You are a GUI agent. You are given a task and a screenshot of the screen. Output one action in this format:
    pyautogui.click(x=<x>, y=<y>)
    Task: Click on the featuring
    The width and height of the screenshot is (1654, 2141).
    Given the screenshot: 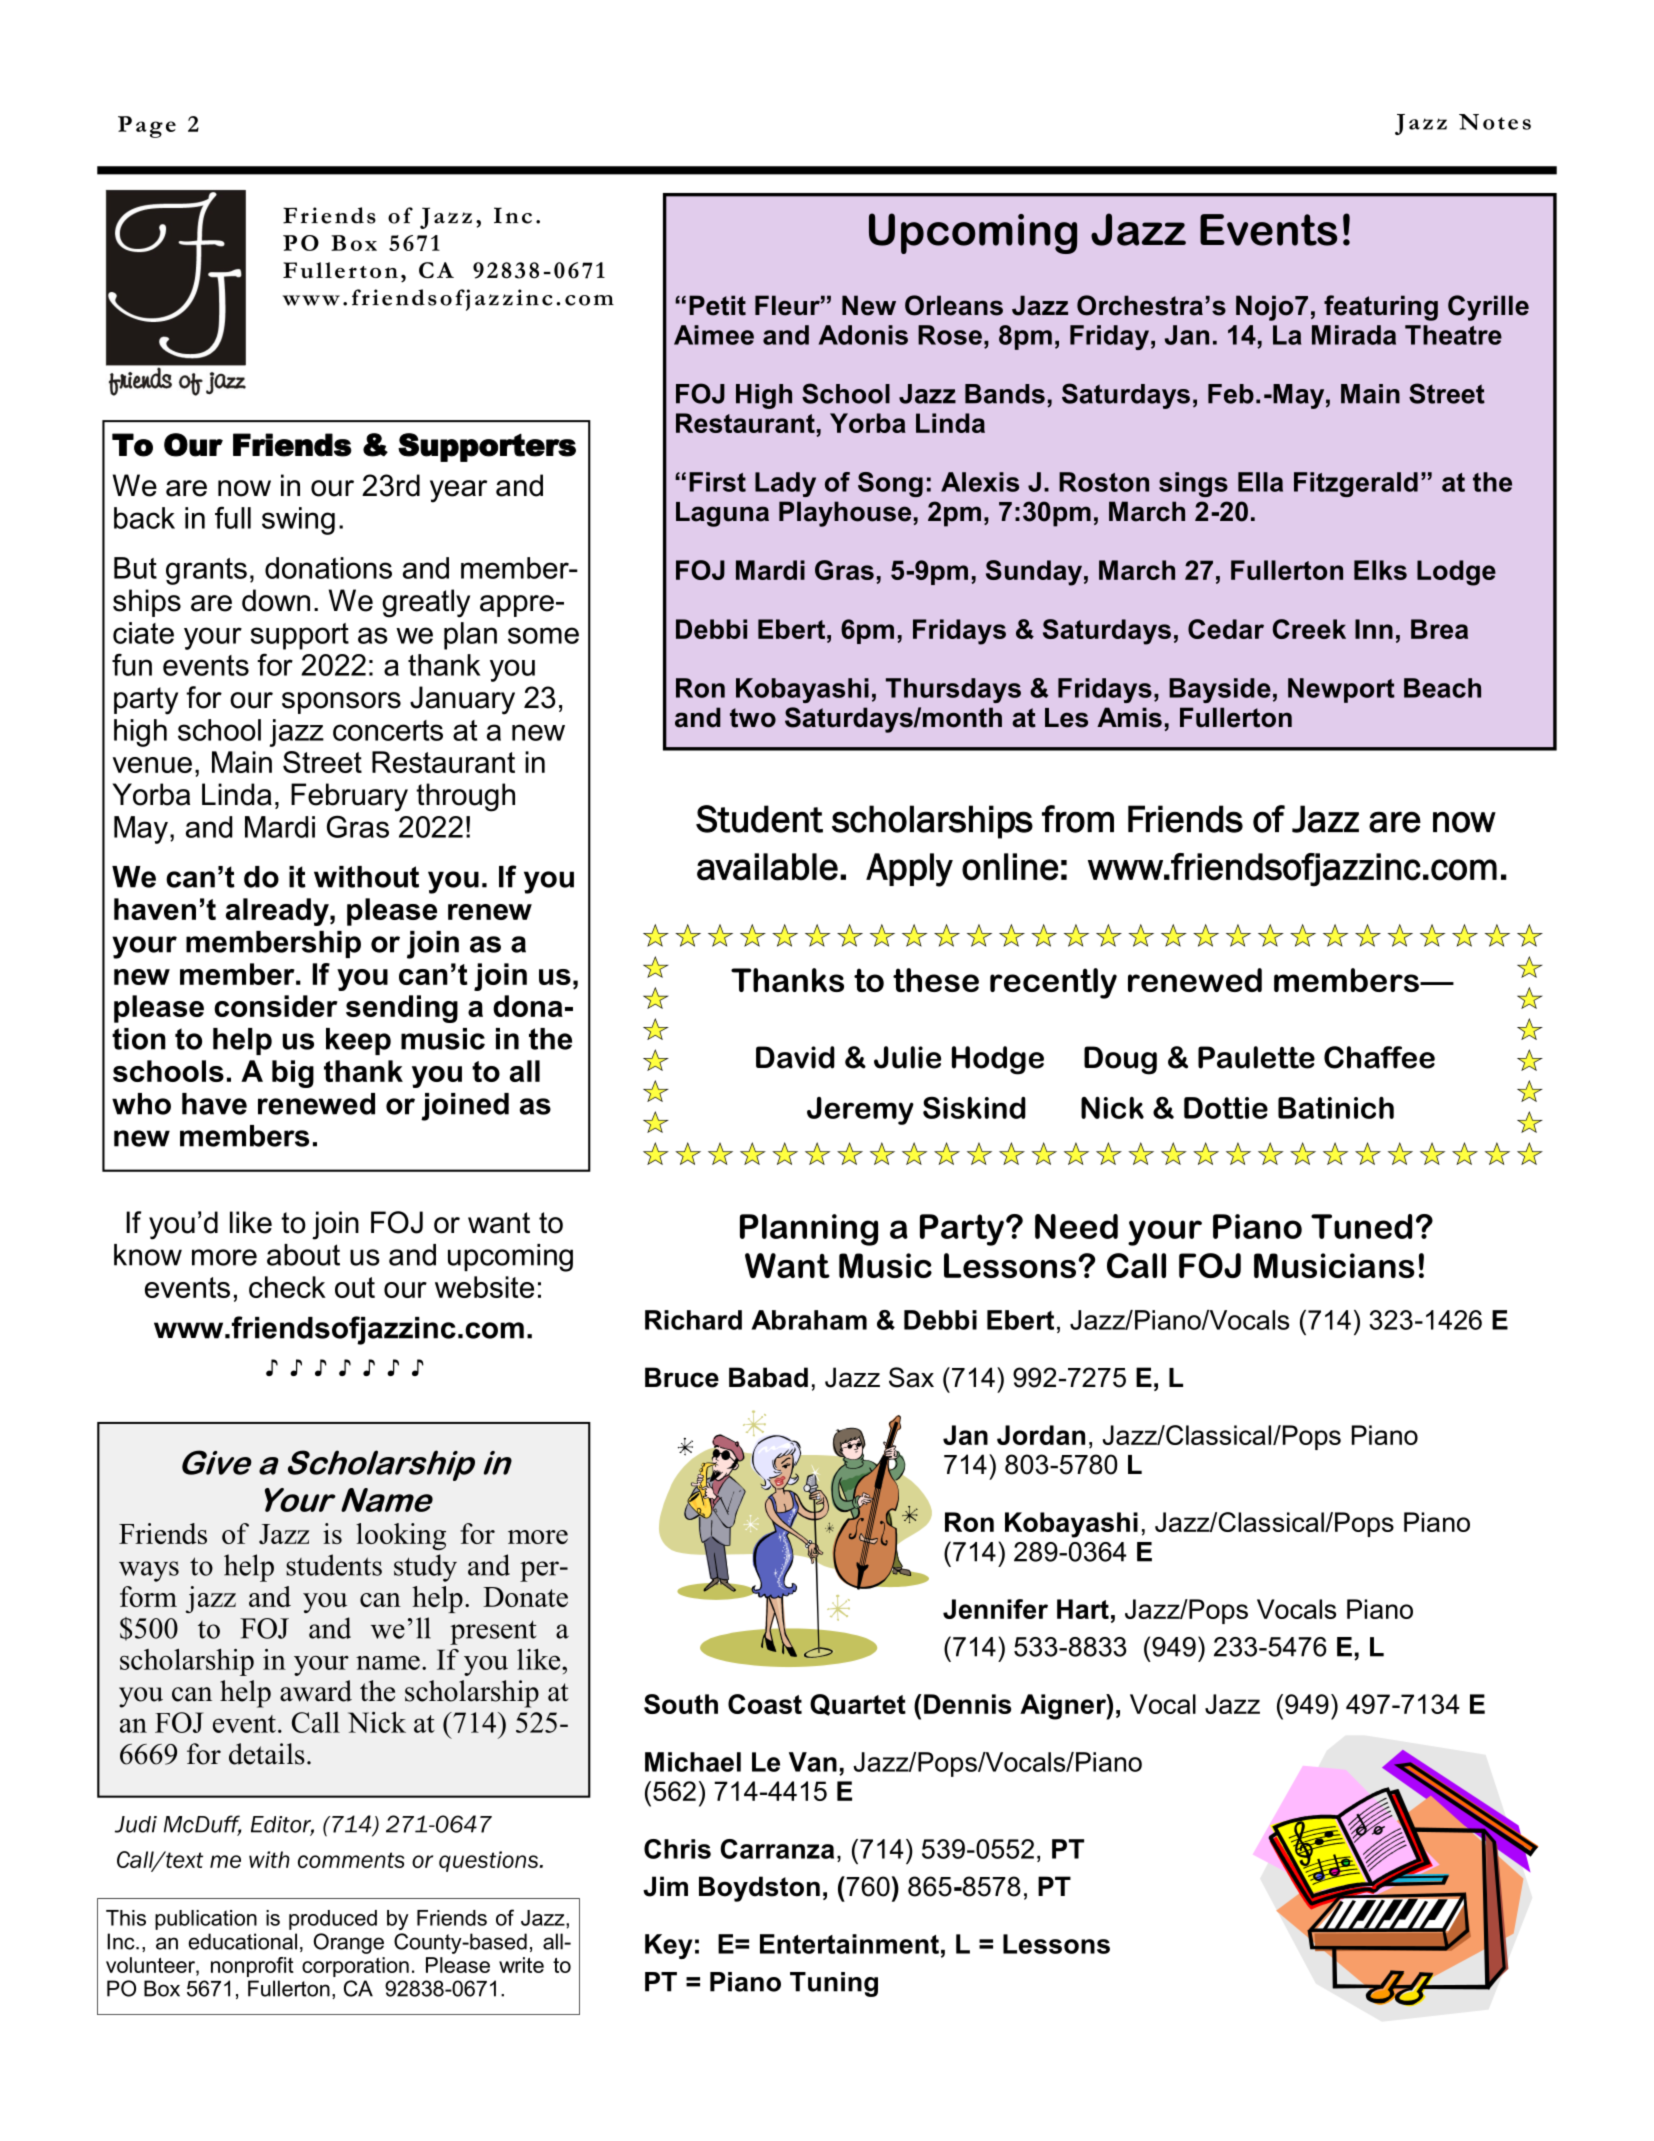 What is the action you would take?
    pyautogui.click(x=1381, y=308)
